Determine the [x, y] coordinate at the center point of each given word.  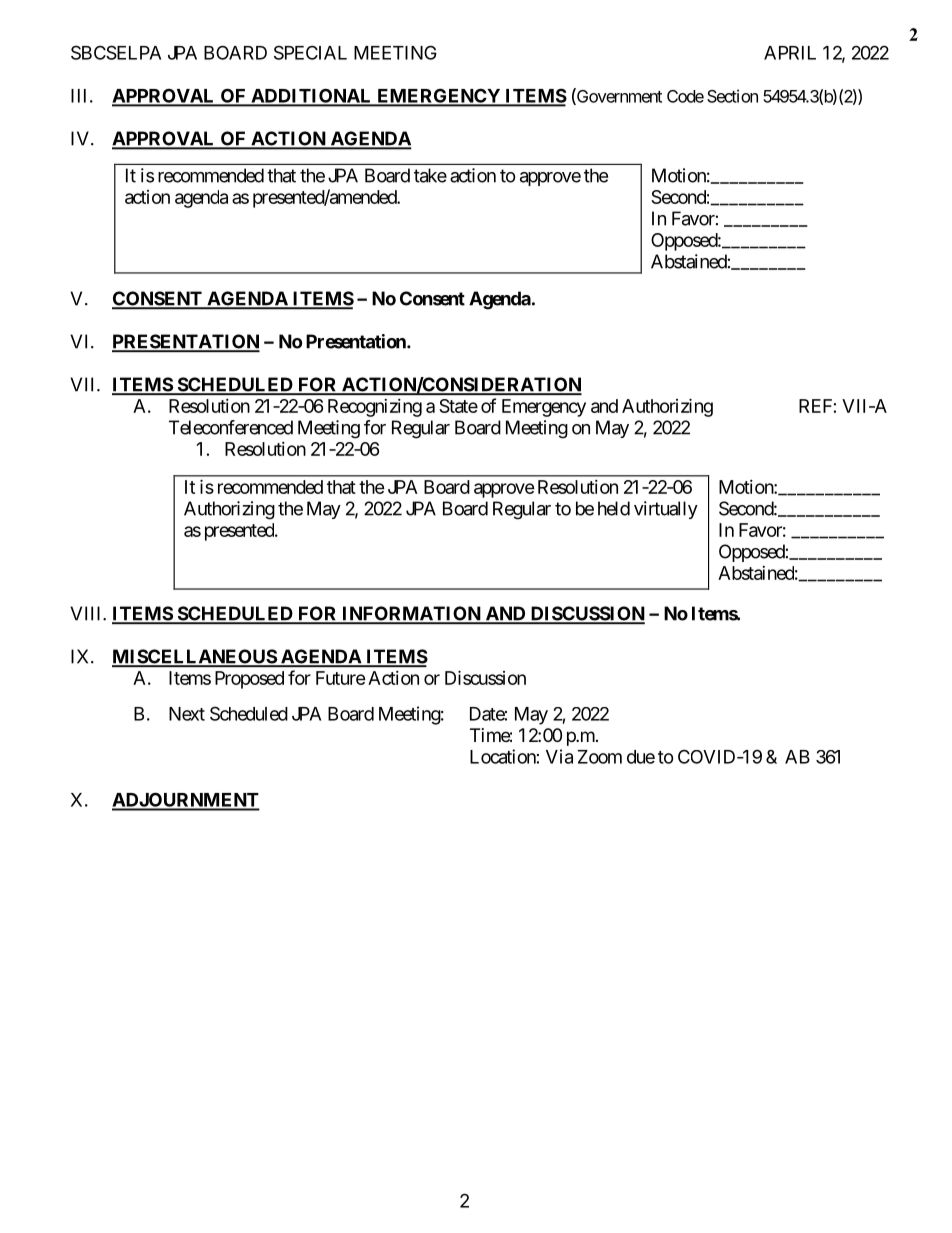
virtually [666, 510]
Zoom [600, 757]
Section [732, 96]
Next [187, 714]
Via [559, 756]
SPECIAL [310, 52]
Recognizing [375, 408]
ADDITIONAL [311, 97]
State [458, 406]
